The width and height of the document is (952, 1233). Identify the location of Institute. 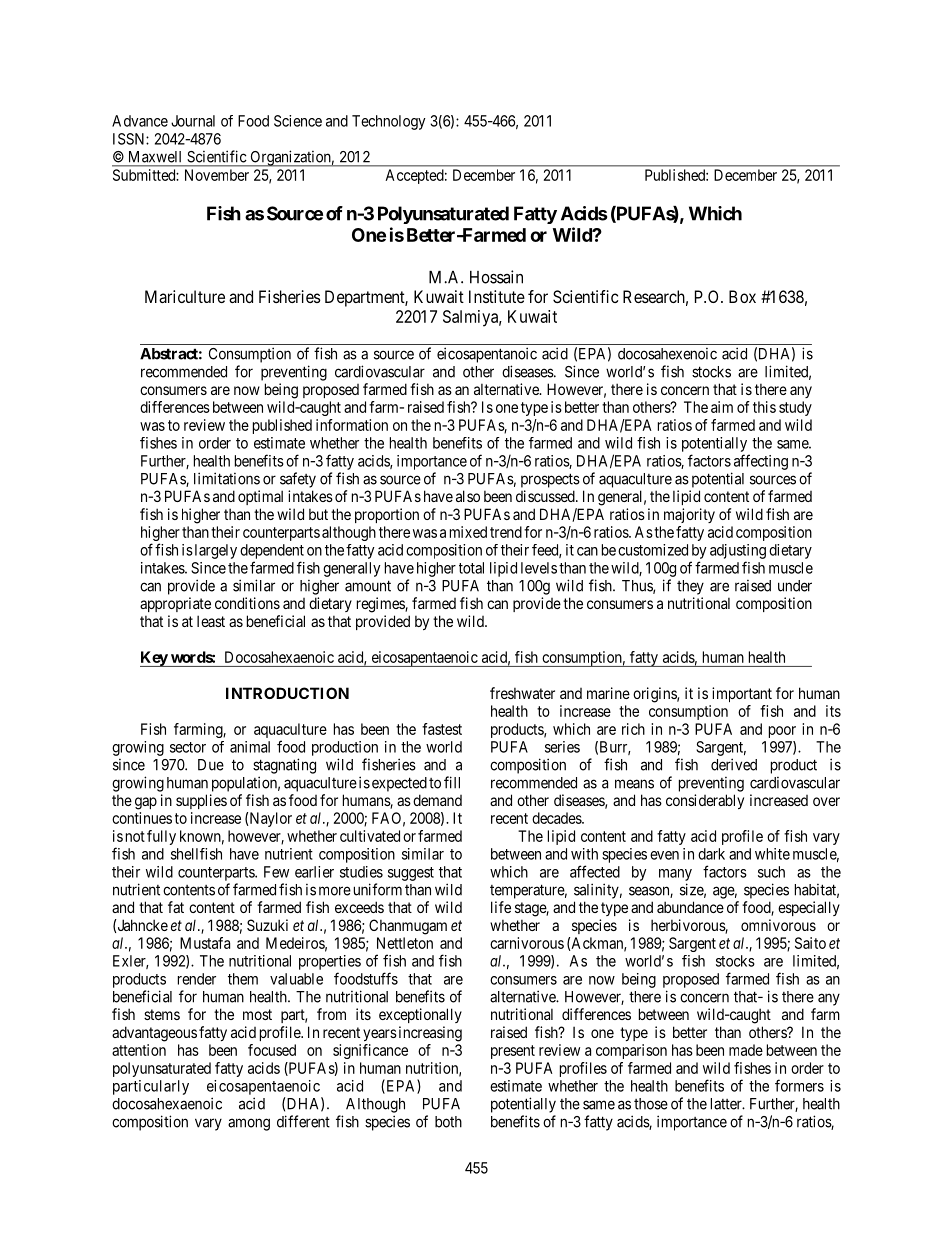
(497, 296).
